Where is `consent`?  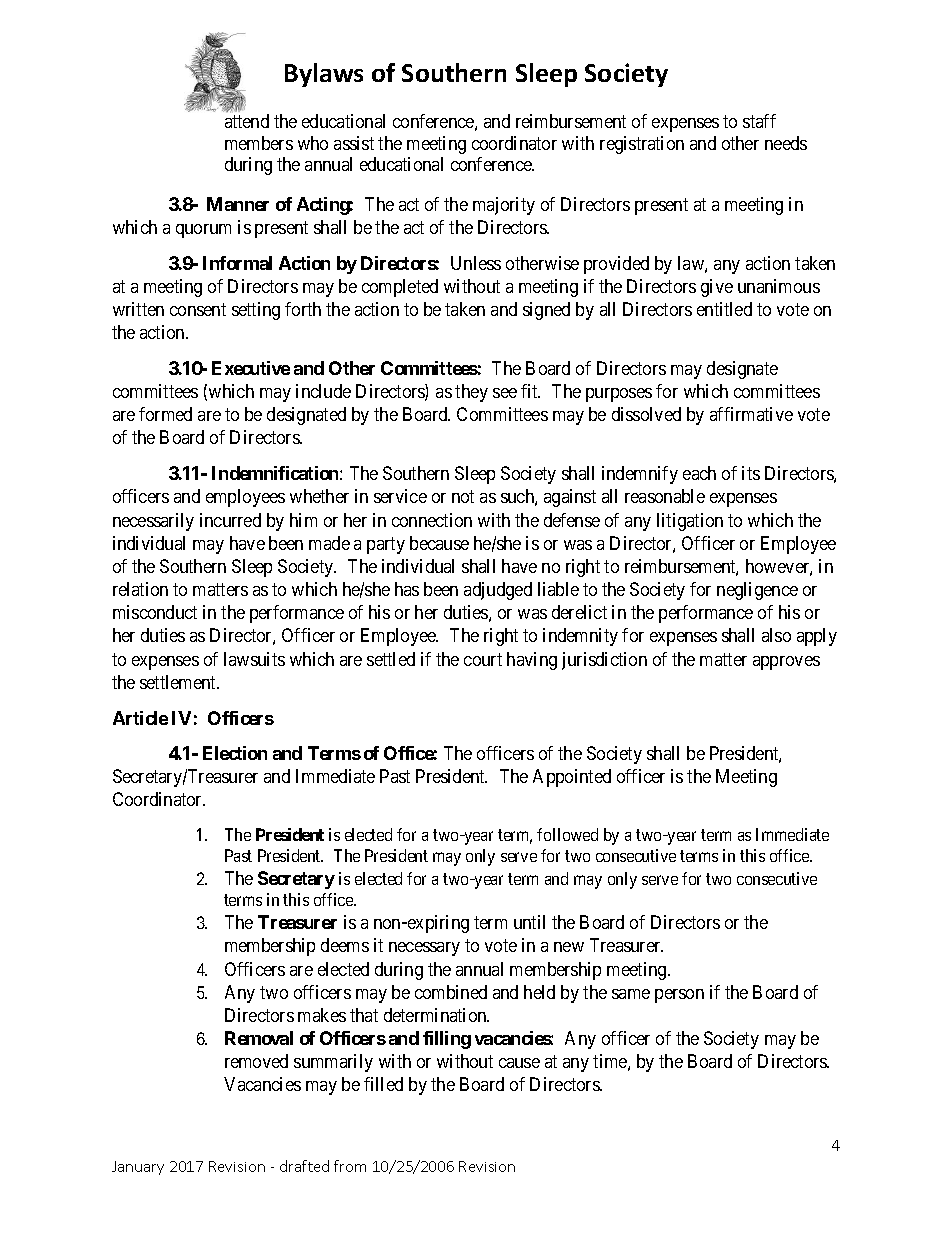
consent is located at coordinates (198, 309).
